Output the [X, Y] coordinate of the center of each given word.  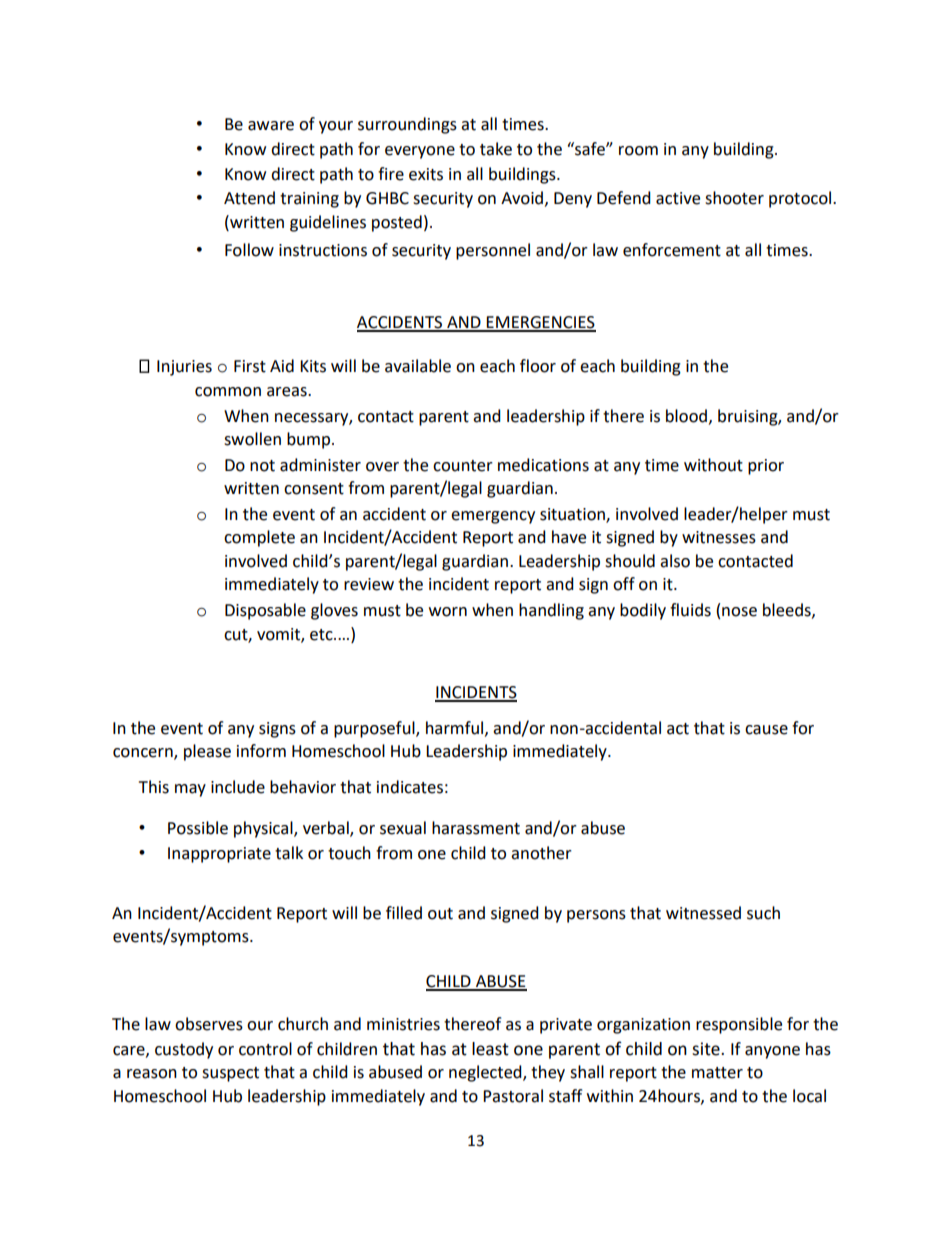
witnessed [703, 913]
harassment [476, 828]
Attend [249, 198]
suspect [230, 1074]
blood [686, 416]
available [418, 366]
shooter [734, 198]
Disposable [265, 611]
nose [739, 612]
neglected [486, 1073]
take [496, 149]
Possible [198, 828]
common [228, 392]
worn [448, 612]
